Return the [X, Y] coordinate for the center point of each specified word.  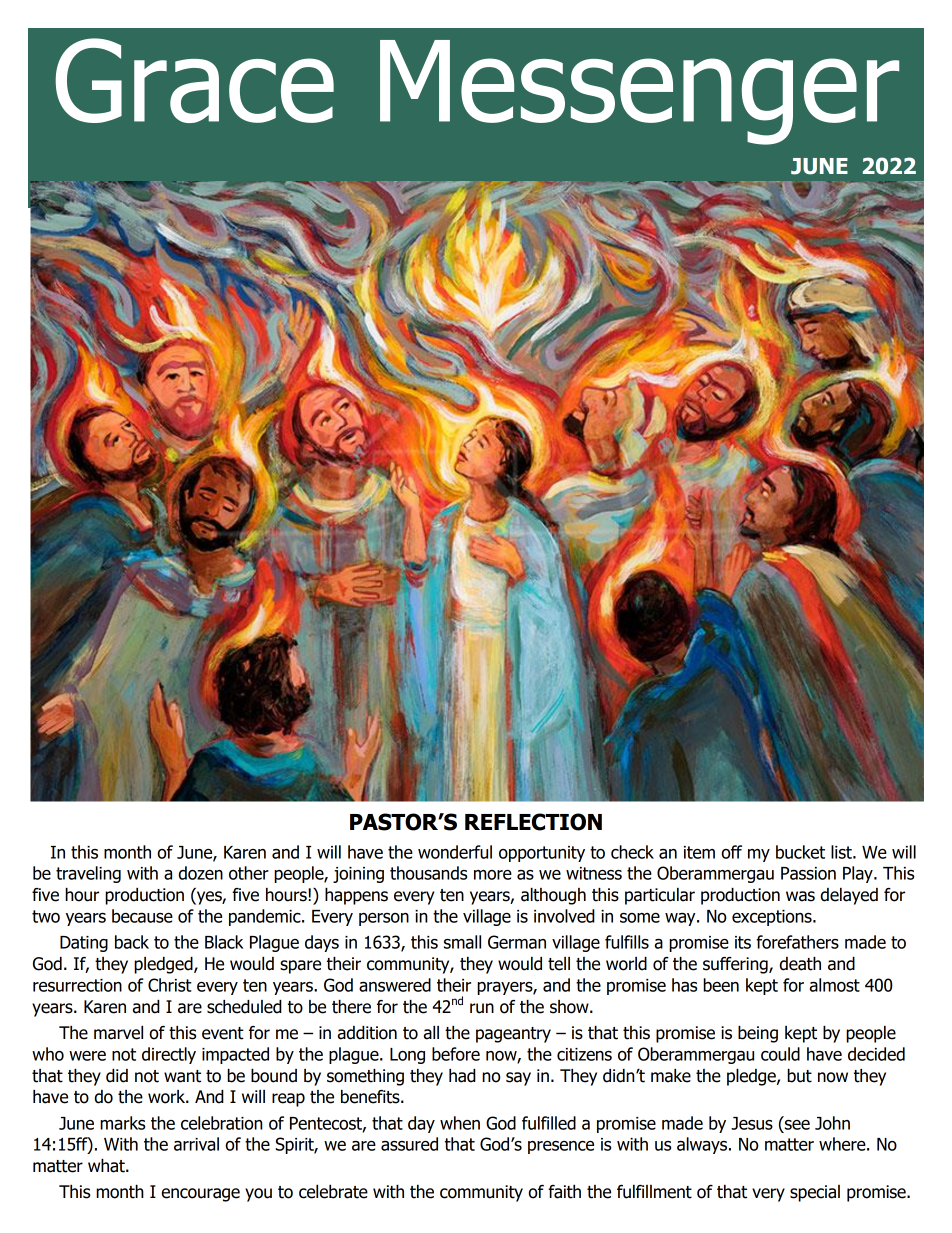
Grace [194, 80]
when [460, 1123]
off [731, 852]
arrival [196, 1144]
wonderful [455, 852]
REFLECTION [533, 822]
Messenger [639, 92]
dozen [201, 873]
